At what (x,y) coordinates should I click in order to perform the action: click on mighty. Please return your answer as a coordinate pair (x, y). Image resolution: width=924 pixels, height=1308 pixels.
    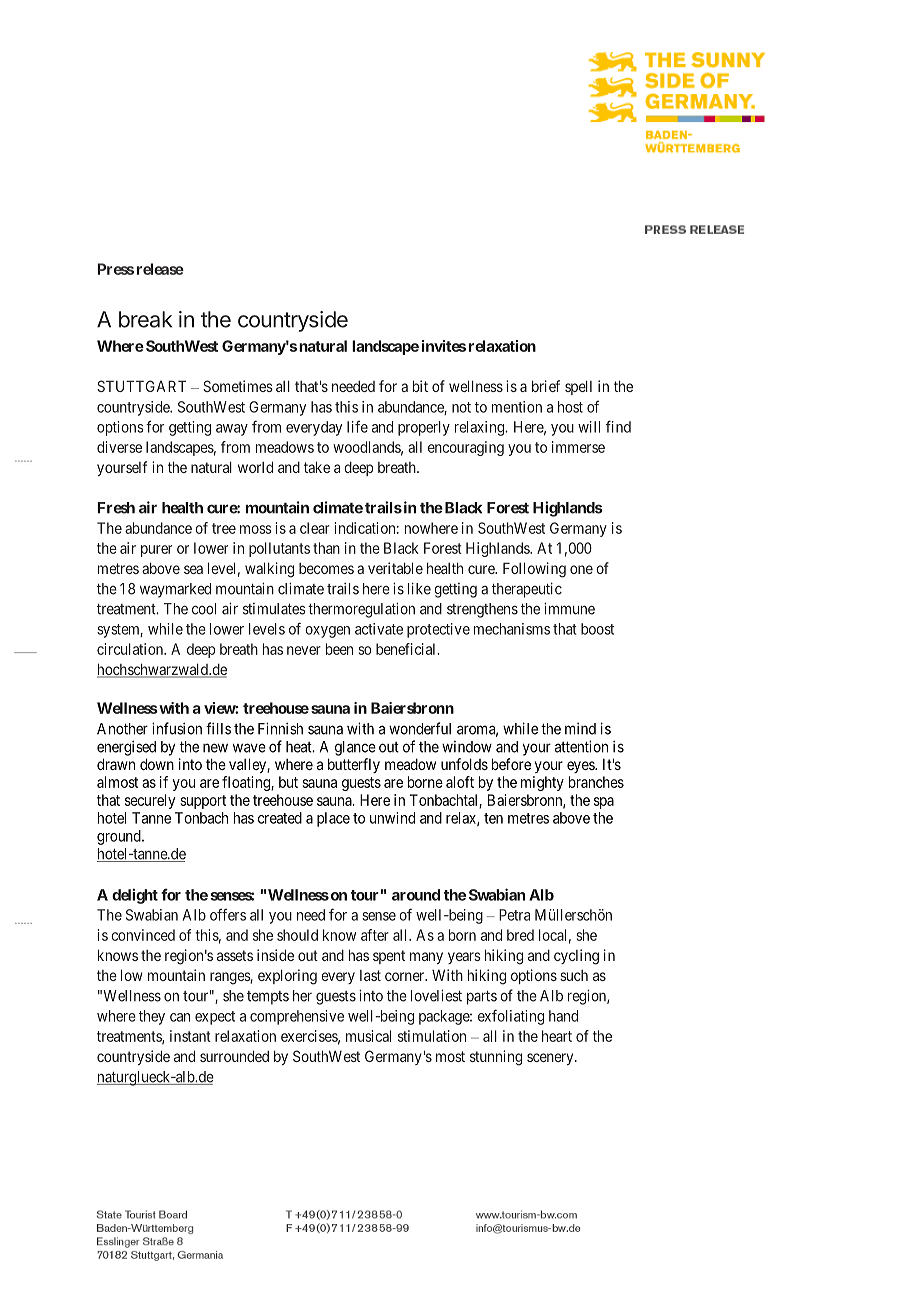
    Looking at the image, I should click on (542, 783).
